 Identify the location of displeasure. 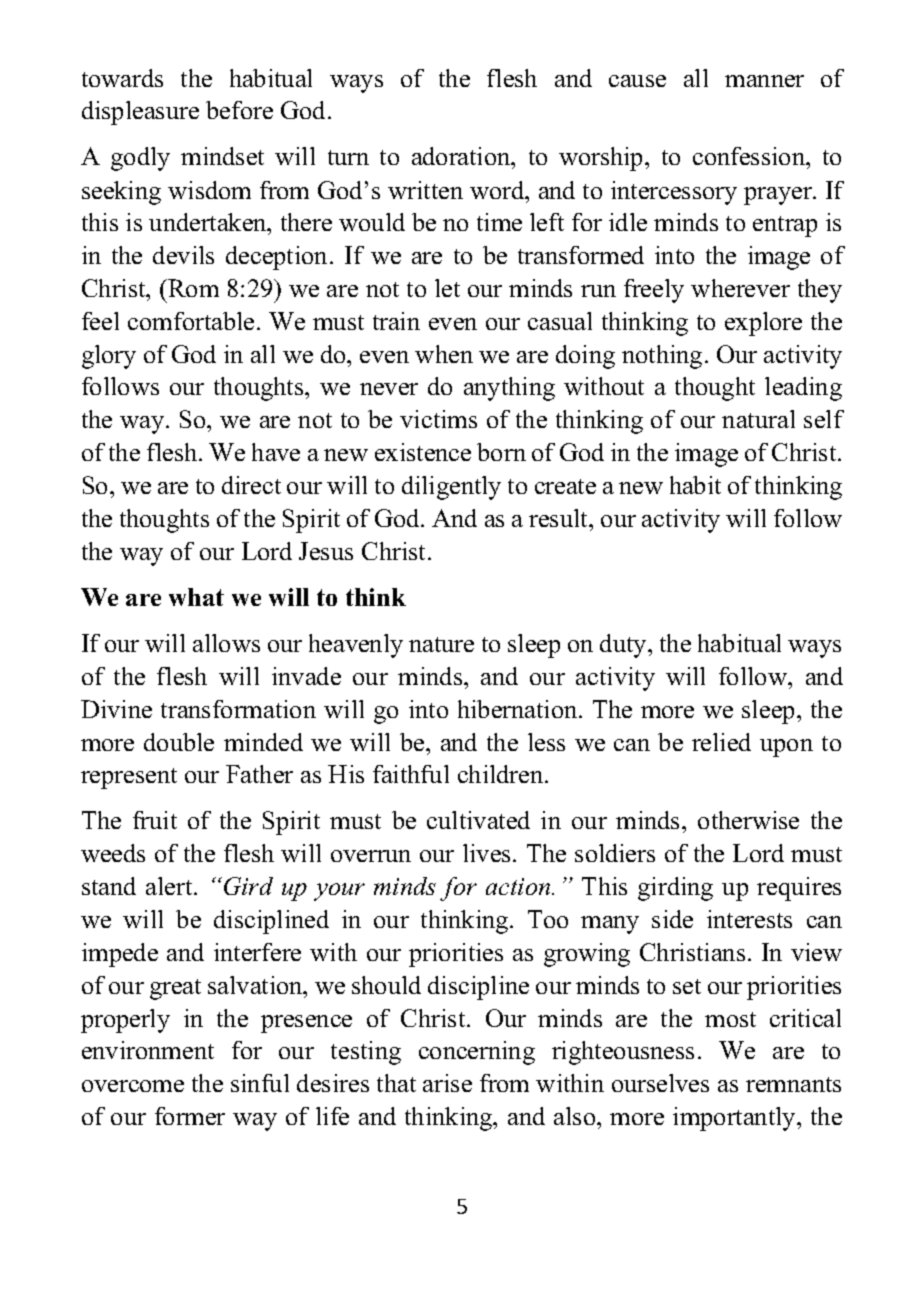
(140, 113).
